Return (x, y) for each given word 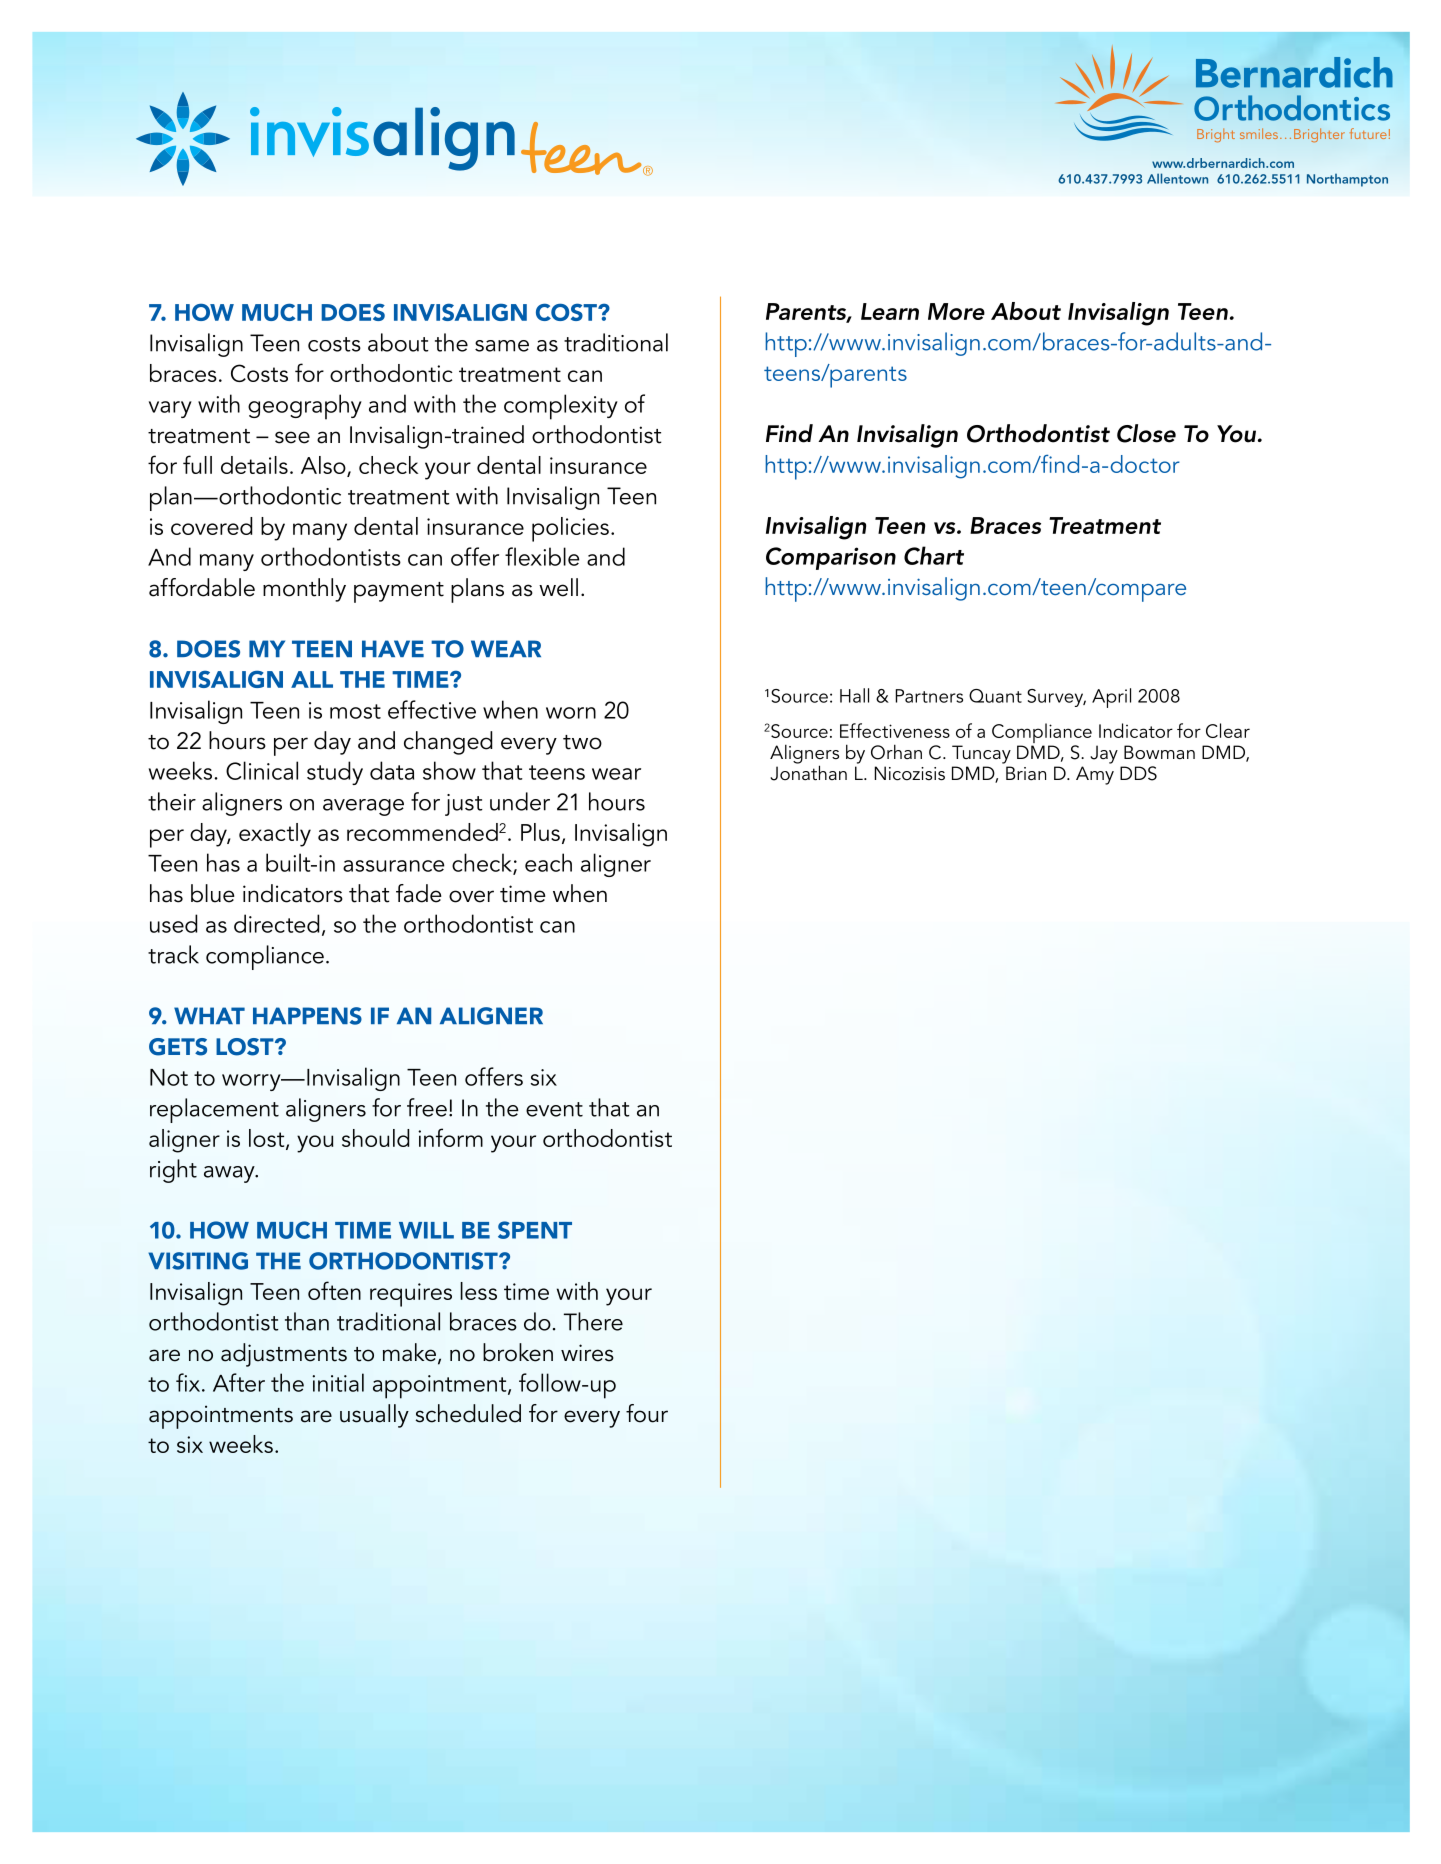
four (647, 1413)
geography (305, 407)
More (956, 311)
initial (338, 1382)
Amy (1095, 775)
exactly (275, 835)
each (548, 862)
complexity (561, 407)
